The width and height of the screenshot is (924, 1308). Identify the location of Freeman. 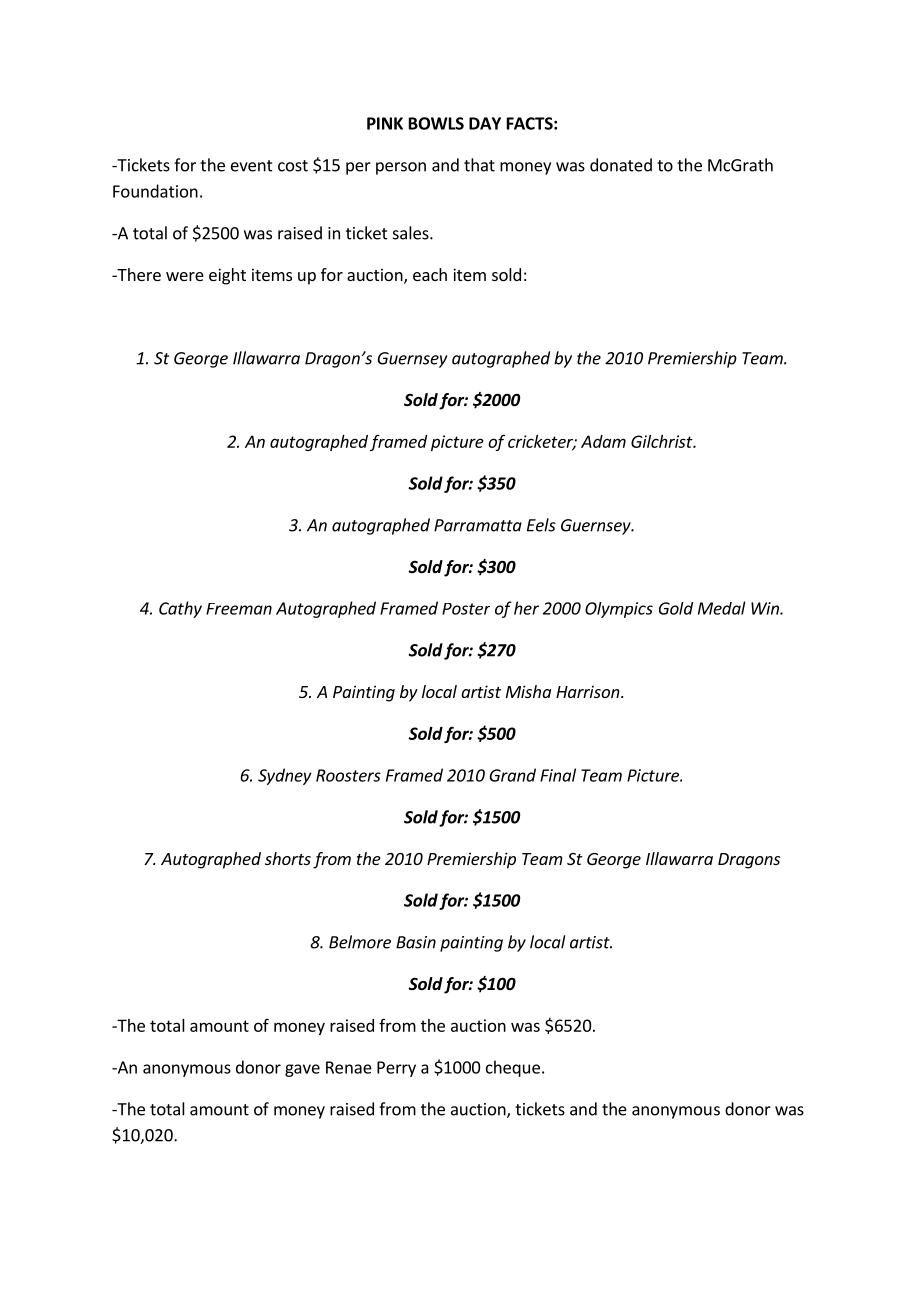
(239, 609).
